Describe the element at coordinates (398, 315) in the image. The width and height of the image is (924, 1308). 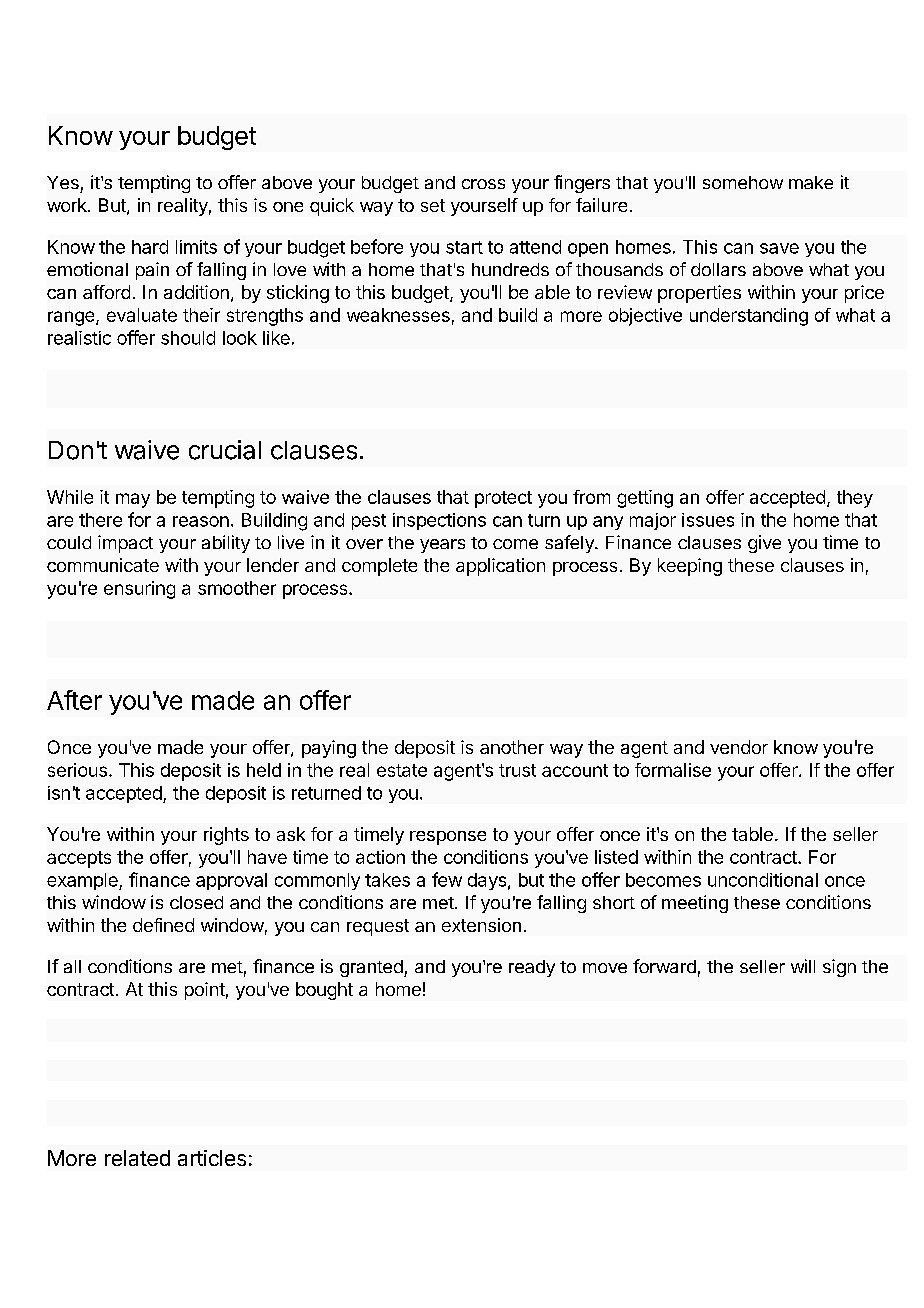
I see `weaknesses` at that location.
